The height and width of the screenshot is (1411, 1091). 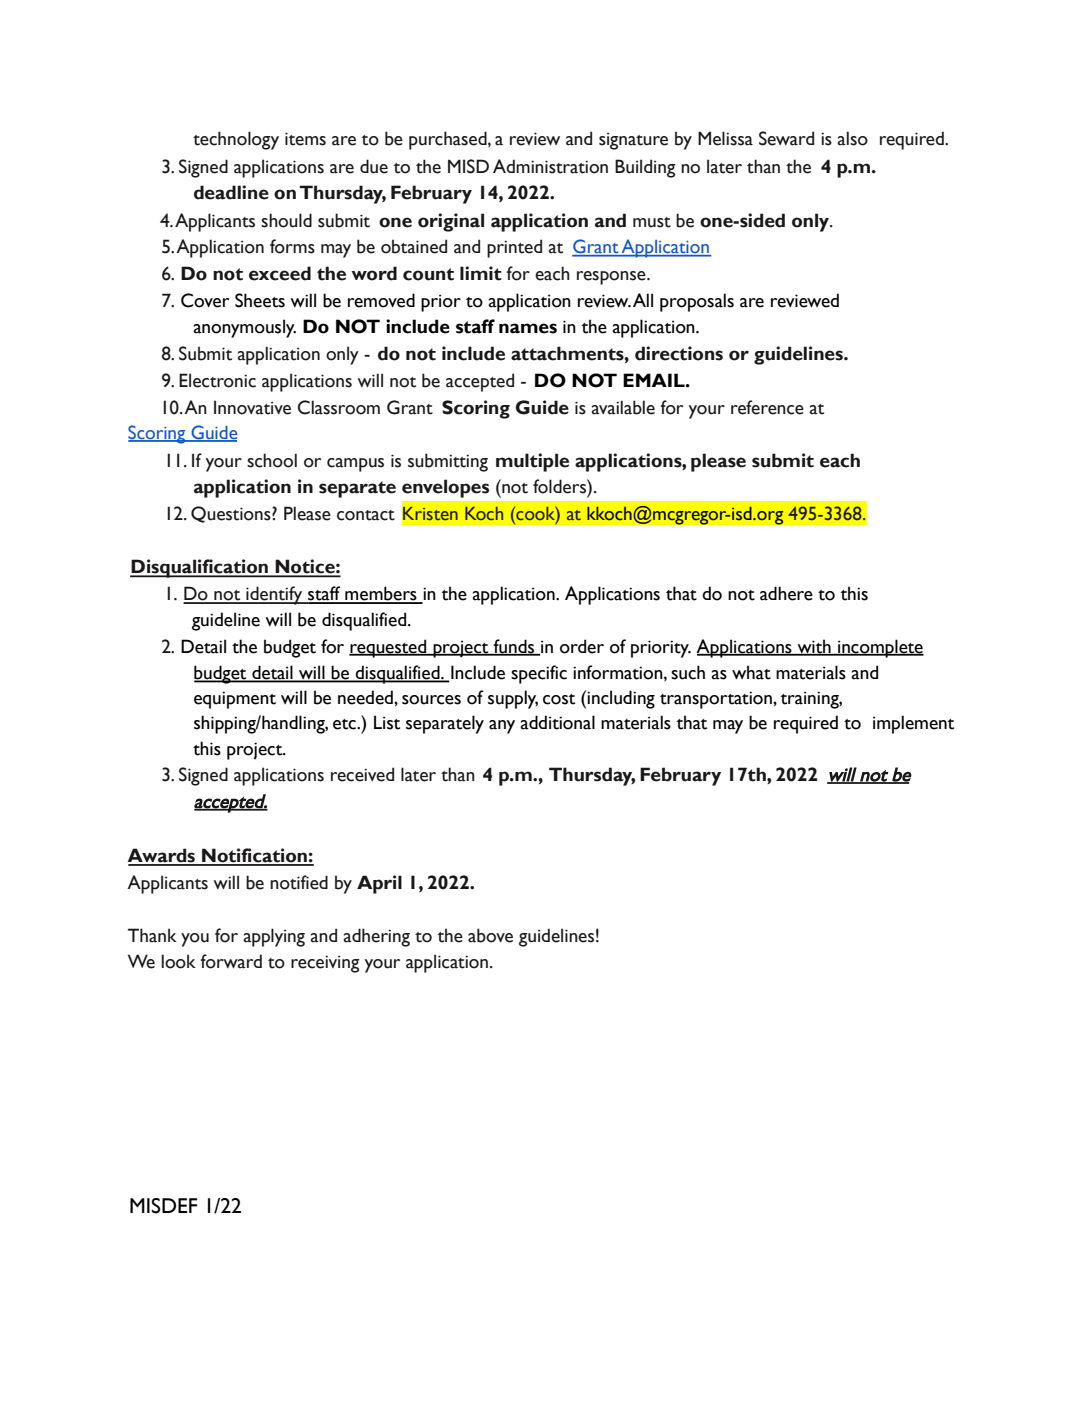 What do you see at coordinates (550, 166) in the screenshot?
I see `Administration` at bounding box center [550, 166].
